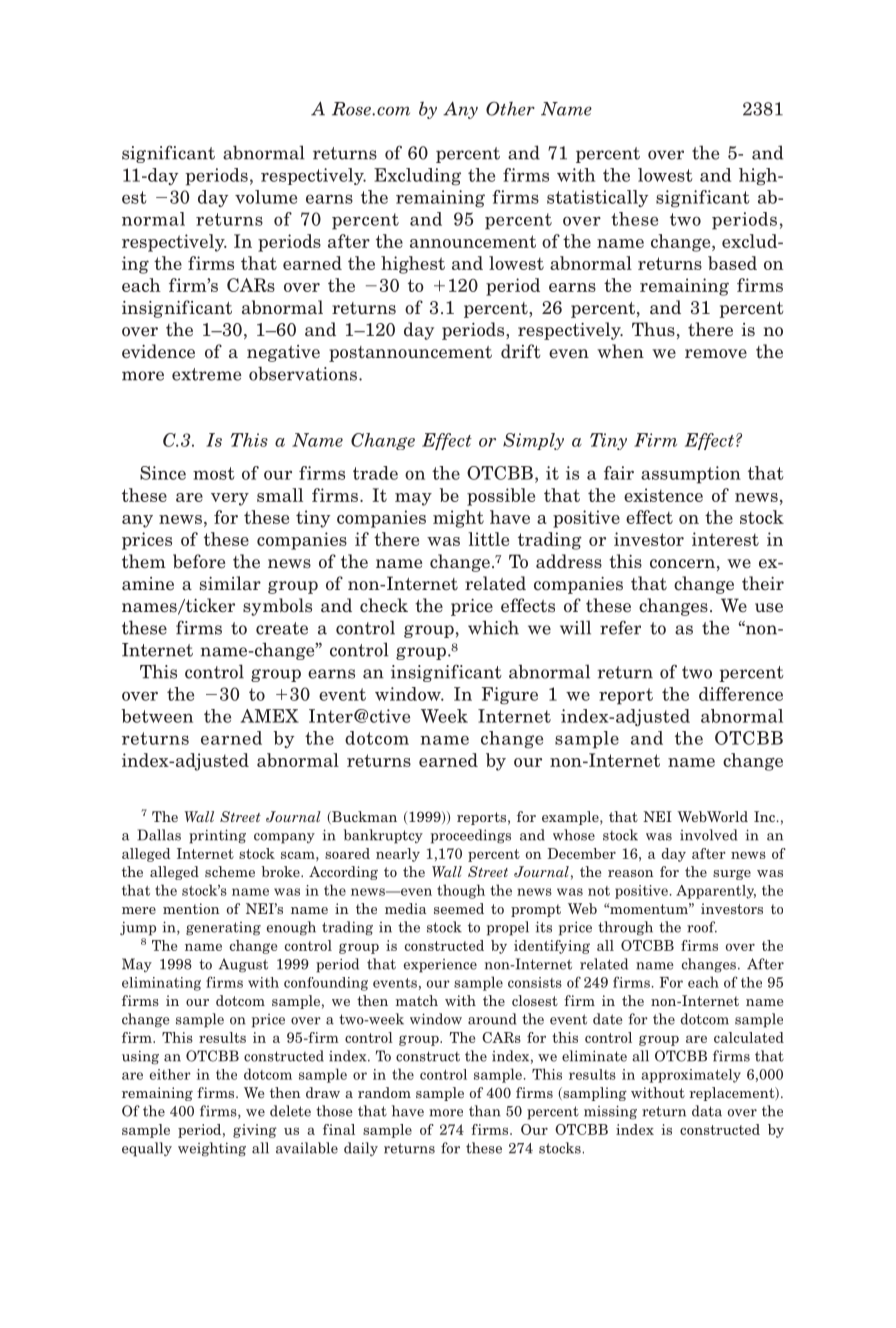  I want to click on extreme, so click(206, 374).
